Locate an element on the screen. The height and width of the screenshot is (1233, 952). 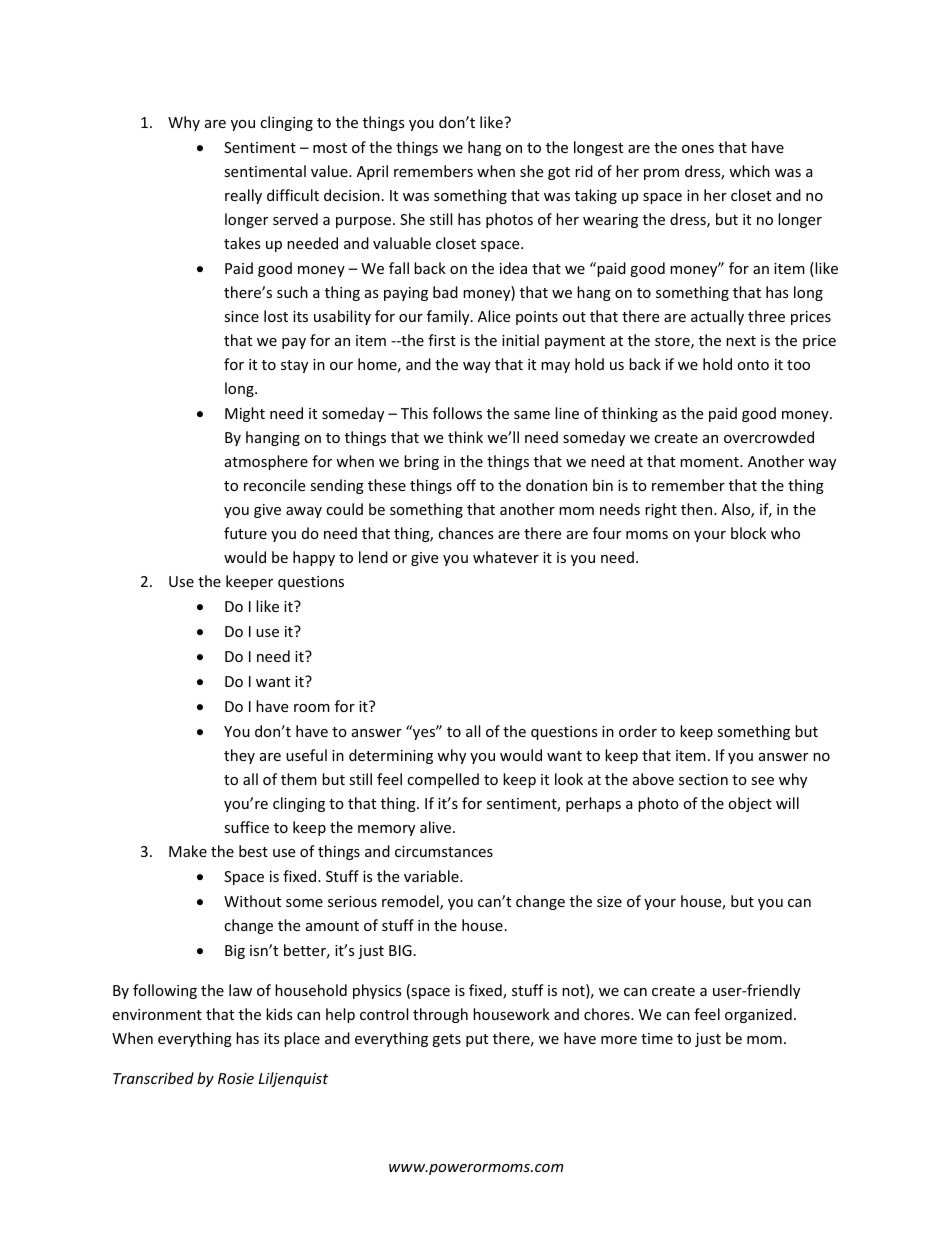
onto is located at coordinates (753, 365).
